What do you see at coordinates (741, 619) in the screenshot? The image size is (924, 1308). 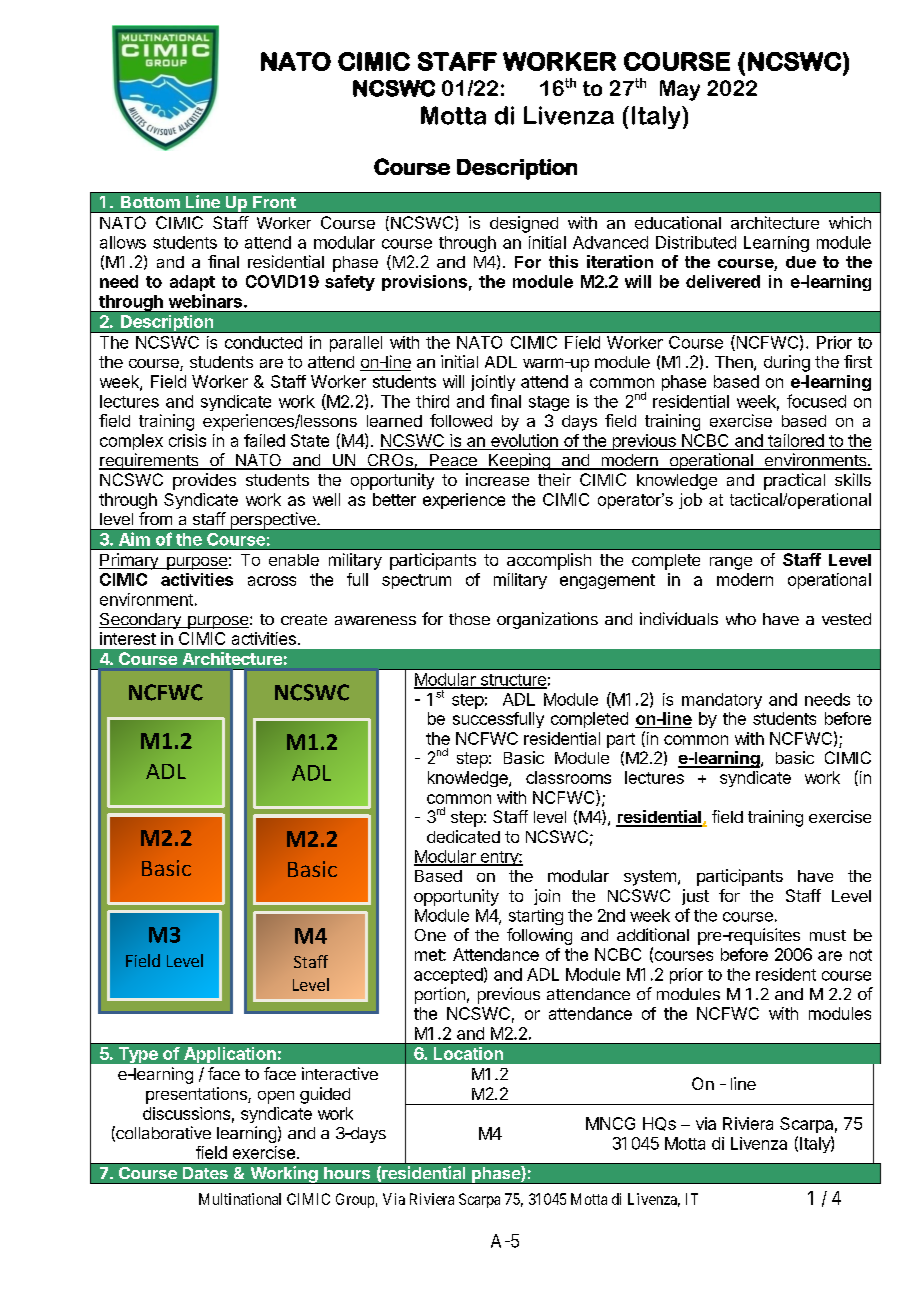 I see `who` at bounding box center [741, 619].
